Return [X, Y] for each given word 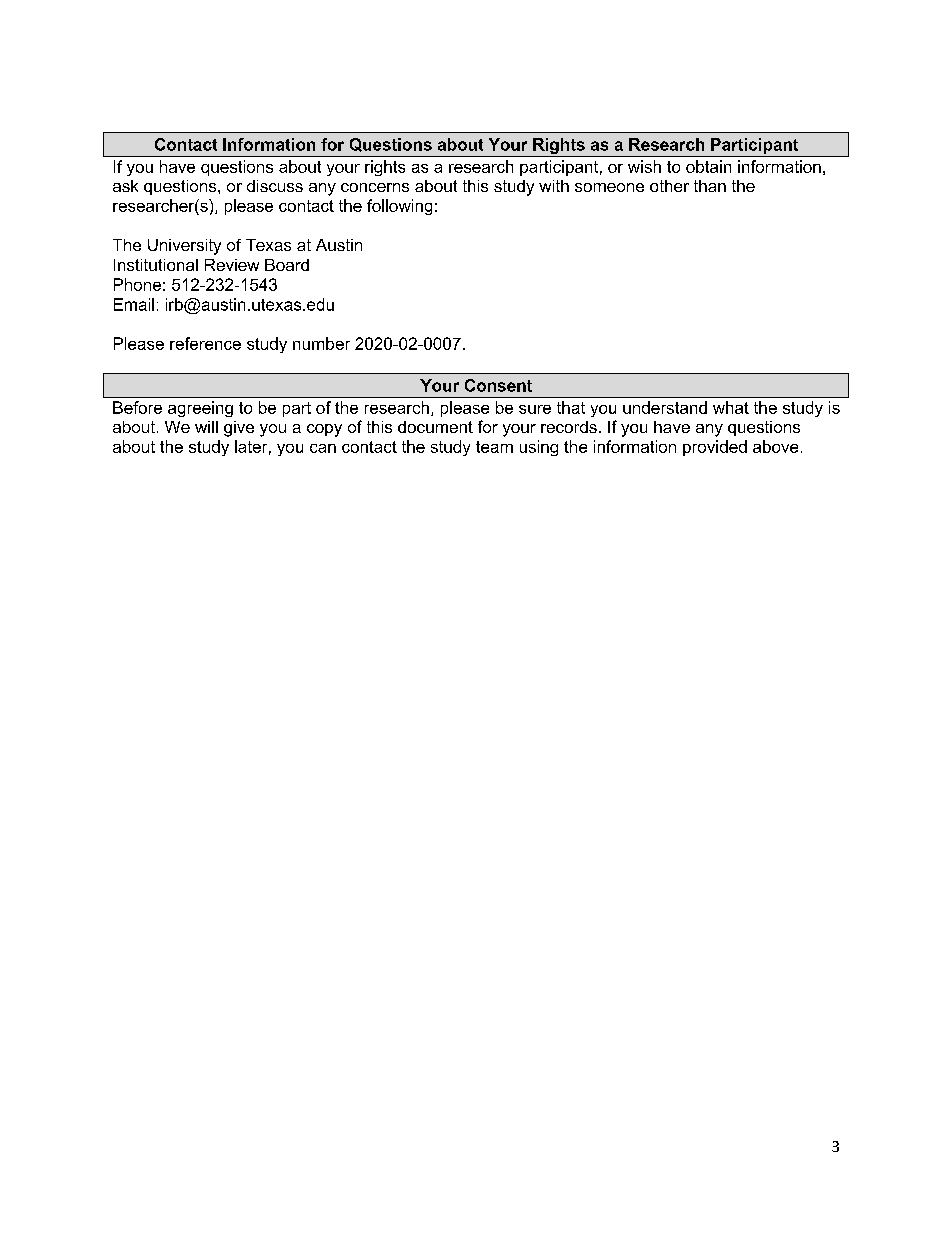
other [669, 186]
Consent [498, 385]
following [399, 207]
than [710, 186]
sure [535, 409]
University [184, 247]
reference [205, 343]
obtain [708, 166]
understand [665, 407]
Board [287, 265]
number [321, 343]
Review [232, 265]
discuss [275, 186]
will [206, 427]
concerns [375, 187]
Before [137, 407]
